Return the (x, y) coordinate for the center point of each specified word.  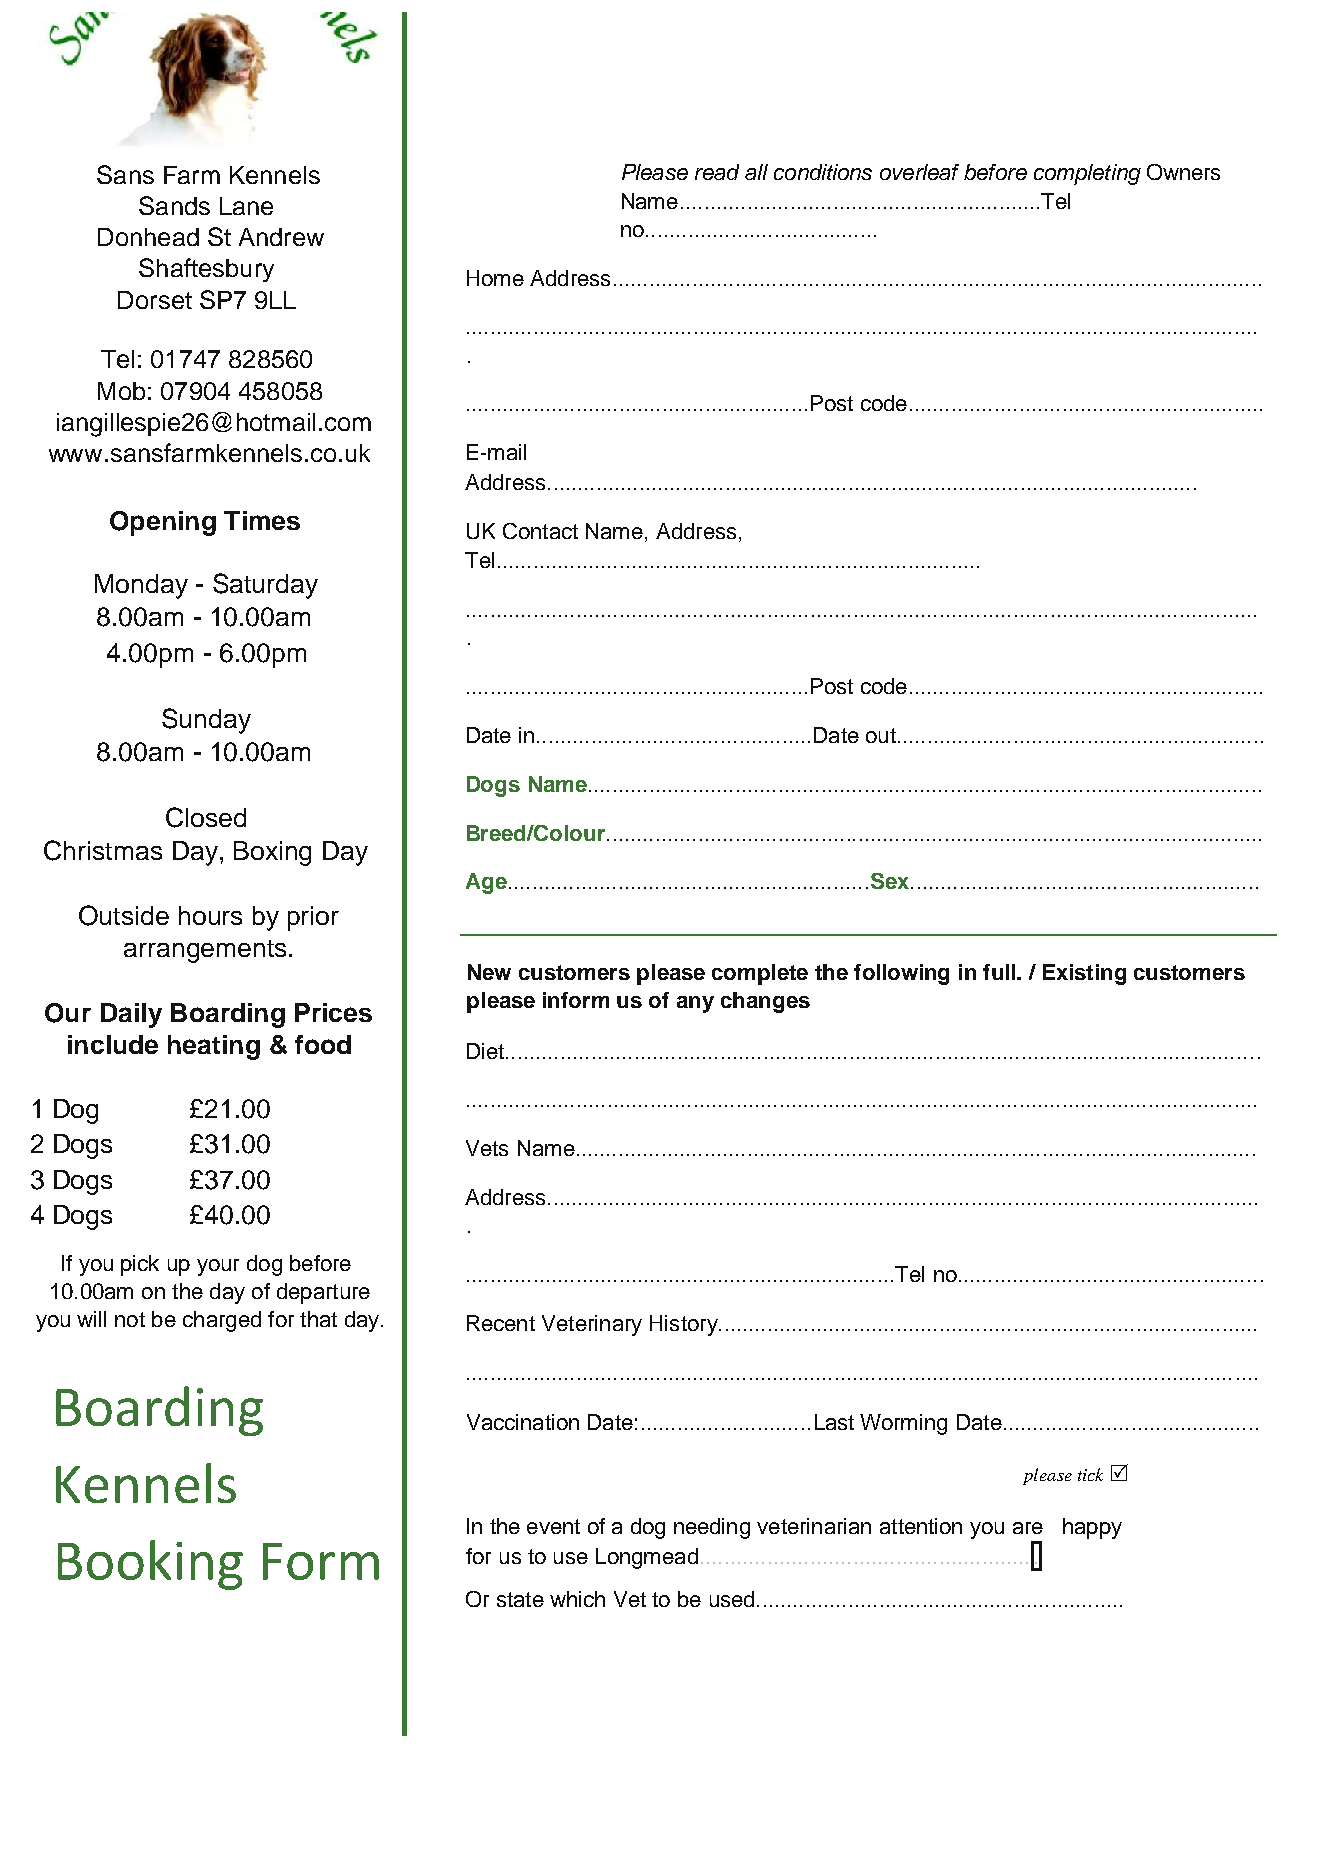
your (218, 1267)
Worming (903, 1424)
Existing (1084, 974)
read (717, 172)
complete (760, 974)
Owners (1183, 172)
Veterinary (592, 1325)
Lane (246, 206)
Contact (540, 531)
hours (210, 915)
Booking (150, 1565)
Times (262, 520)
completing (1087, 174)
